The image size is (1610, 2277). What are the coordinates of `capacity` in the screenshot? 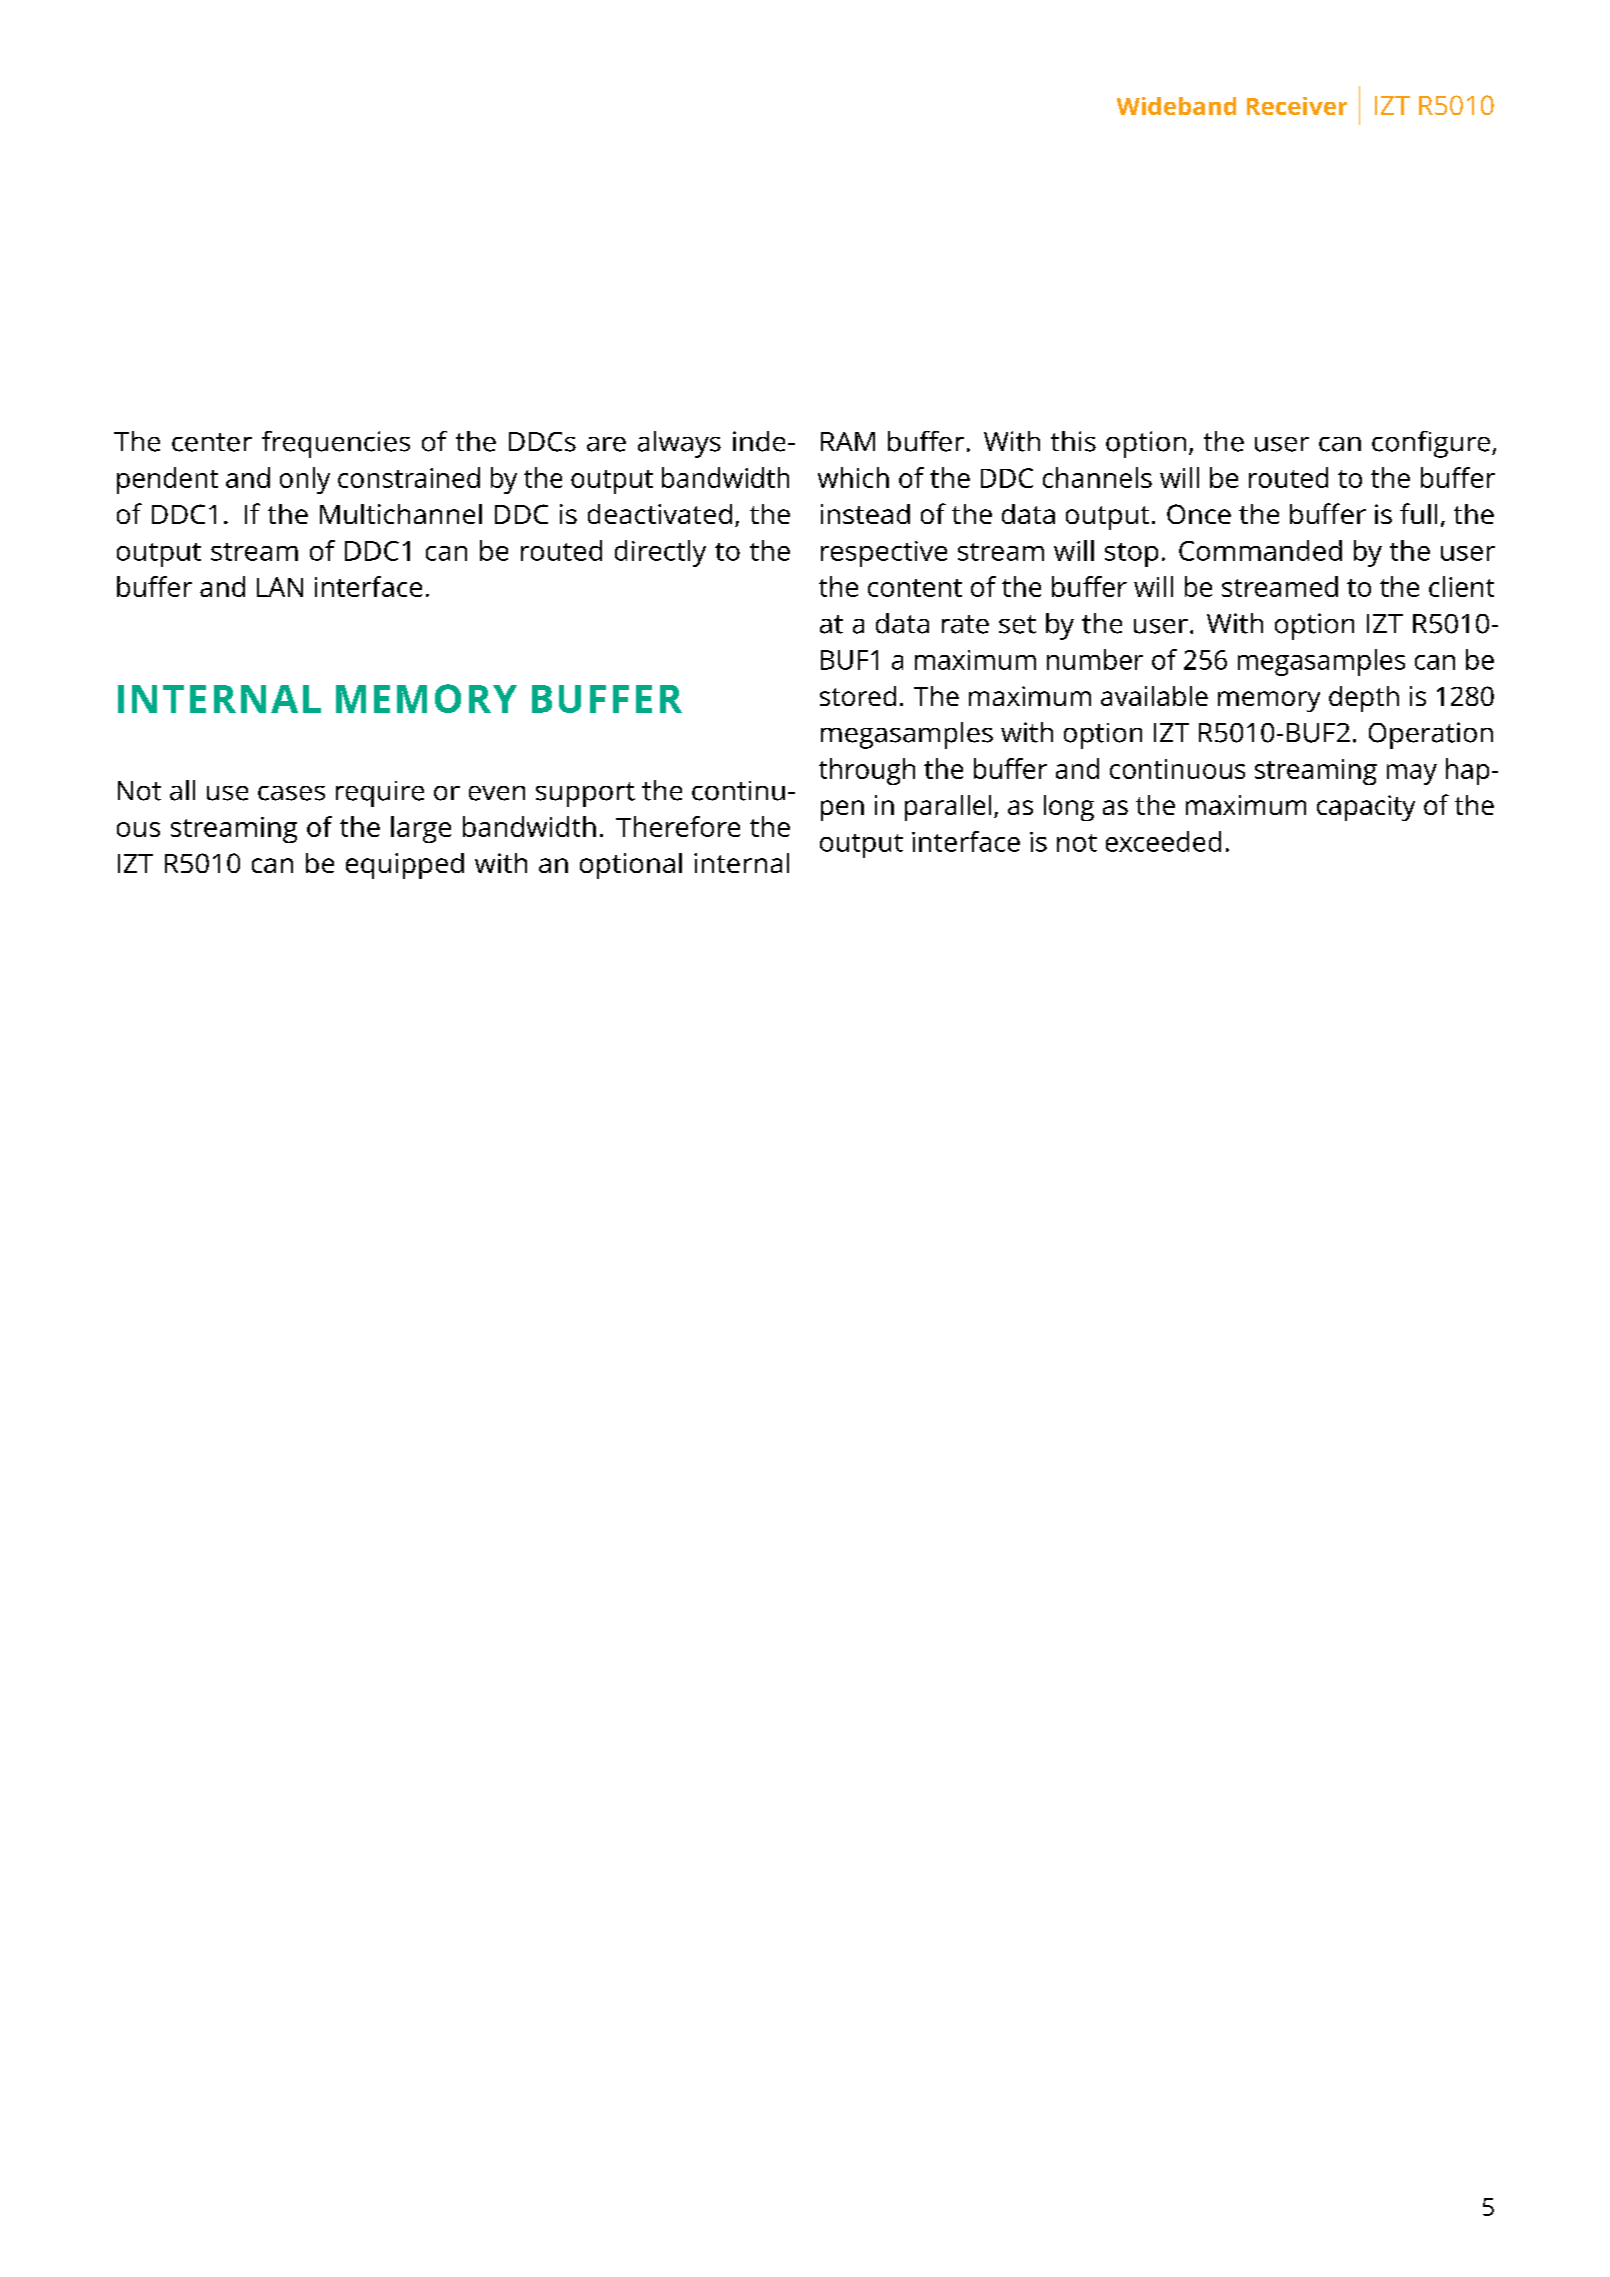 It's located at (1366, 808).
